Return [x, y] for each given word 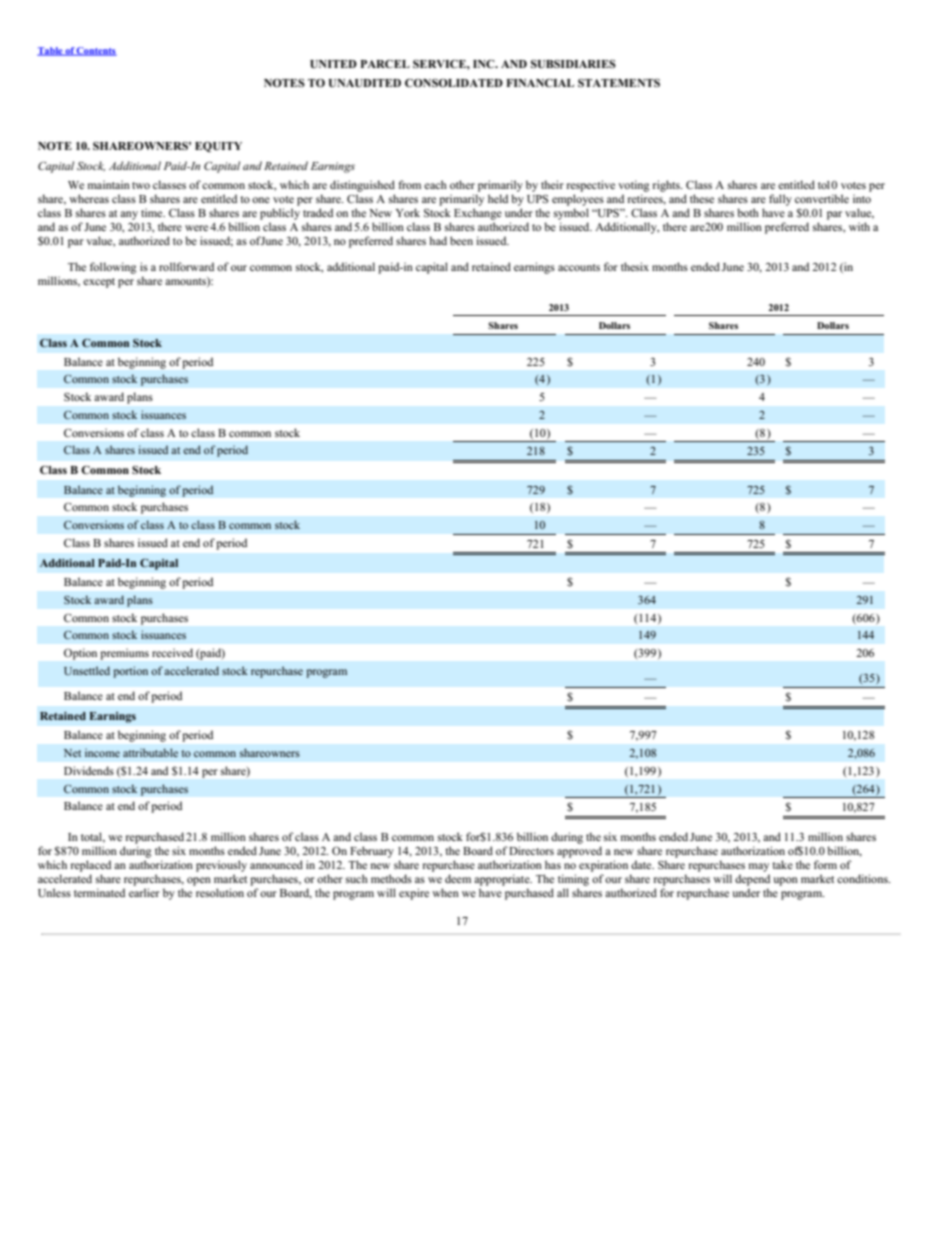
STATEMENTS [619, 83]
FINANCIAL [540, 82]
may [759, 867]
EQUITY [218, 146]
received [172, 652]
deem [458, 878]
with [859, 226]
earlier [144, 892]
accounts [579, 267]
